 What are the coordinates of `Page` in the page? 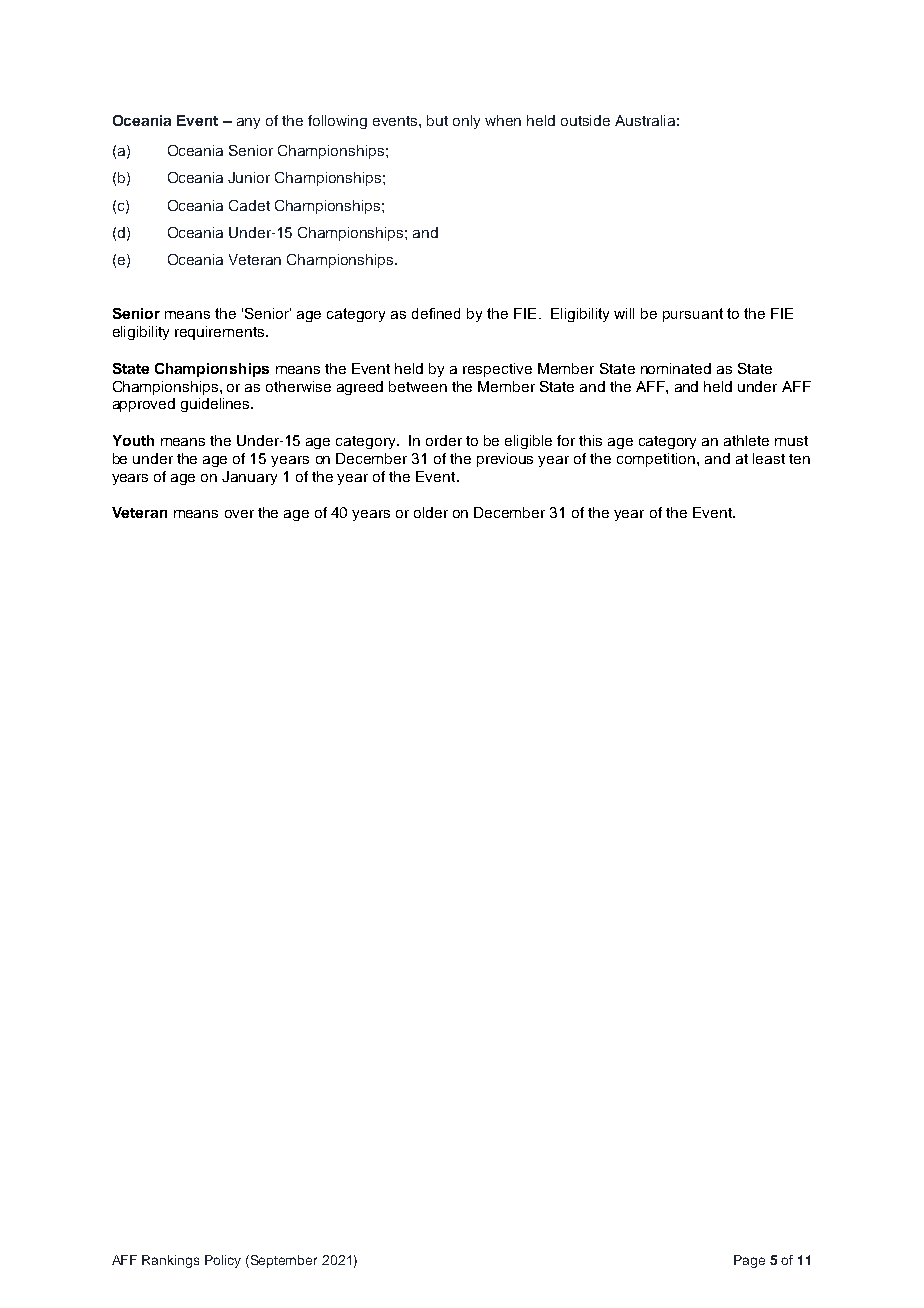 It's located at (749, 1261).
